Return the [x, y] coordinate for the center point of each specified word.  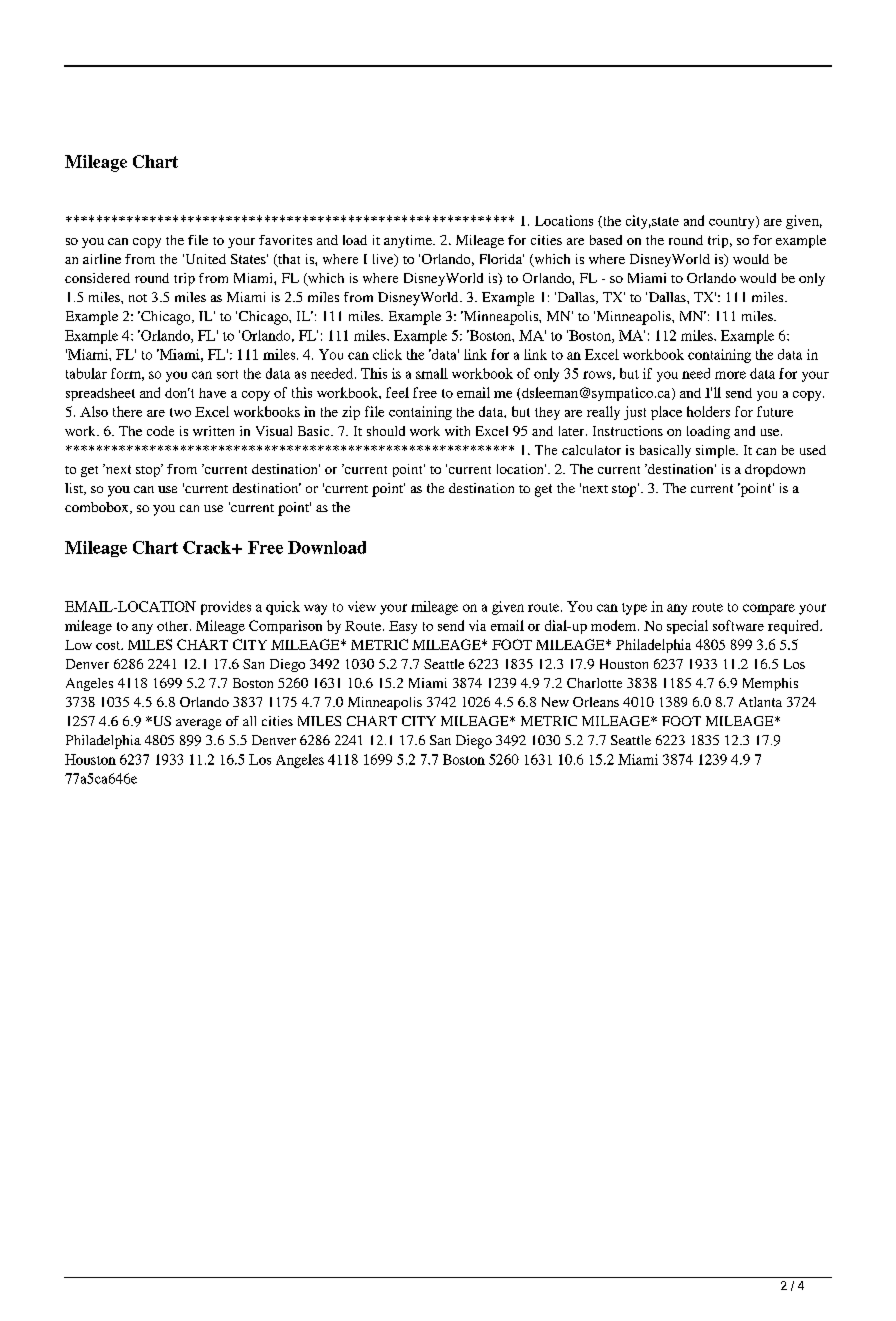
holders [708, 411]
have [212, 393]
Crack [208, 547]
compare [769, 609]
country [733, 222]
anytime [409, 241]
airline [102, 259]
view [362, 606]
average [198, 724]
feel [397, 392]
